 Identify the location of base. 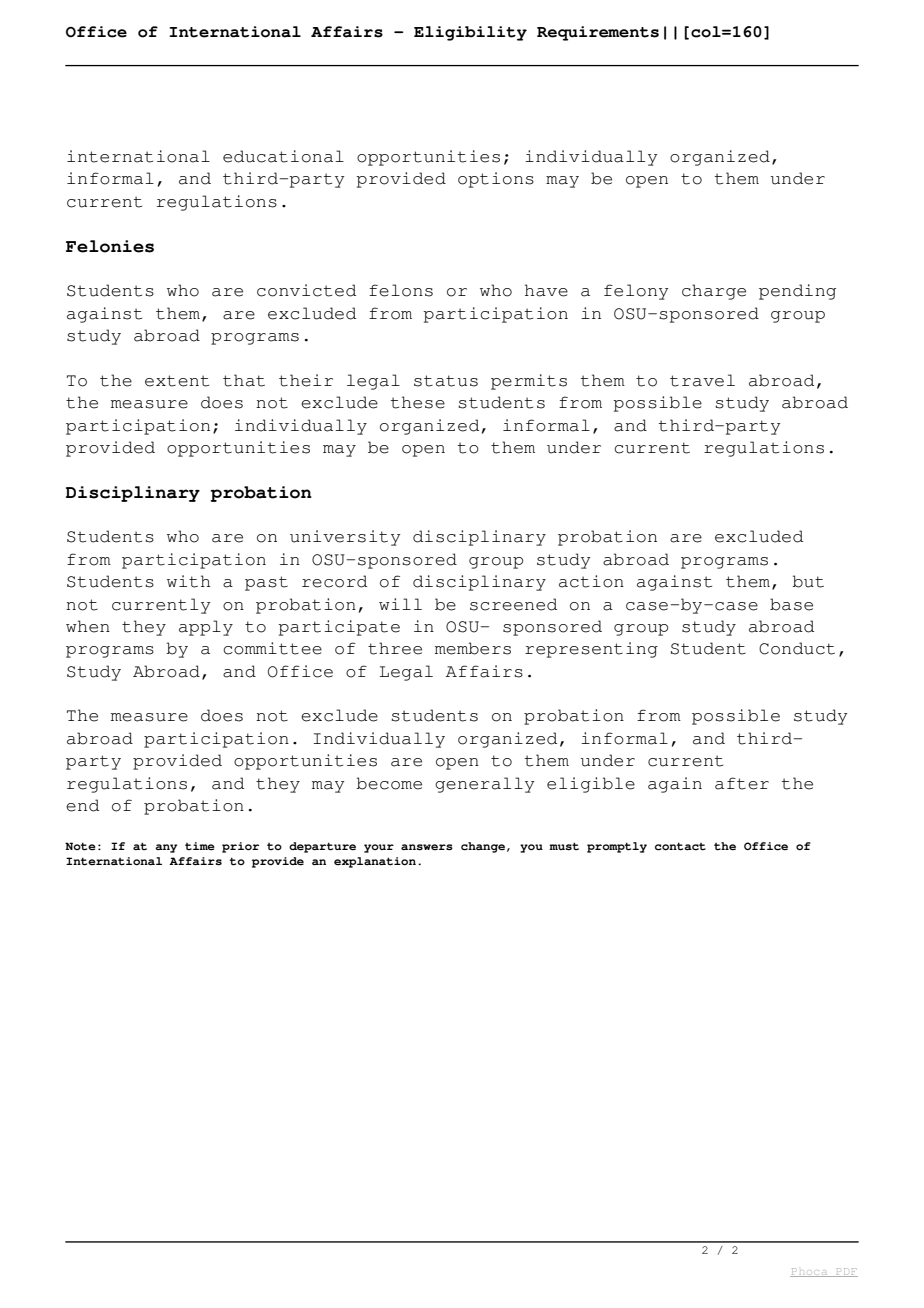
(791, 604).
